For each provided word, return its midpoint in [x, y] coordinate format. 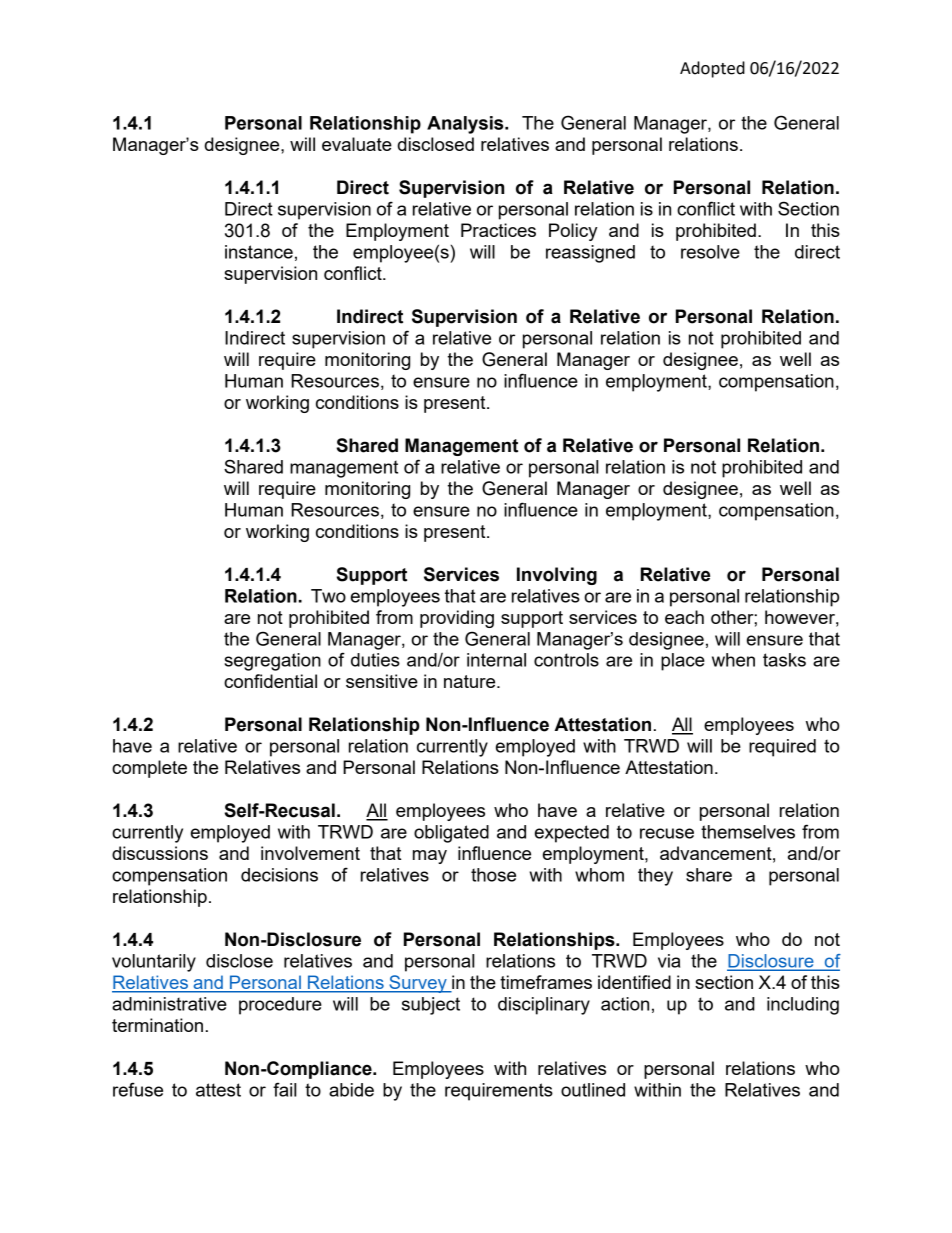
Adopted [712, 69]
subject [431, 1006]
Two [328, 596]
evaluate [357, 144]
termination [157, 1025]
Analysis [466, 125]
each [684, 617]
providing [457, 619]
